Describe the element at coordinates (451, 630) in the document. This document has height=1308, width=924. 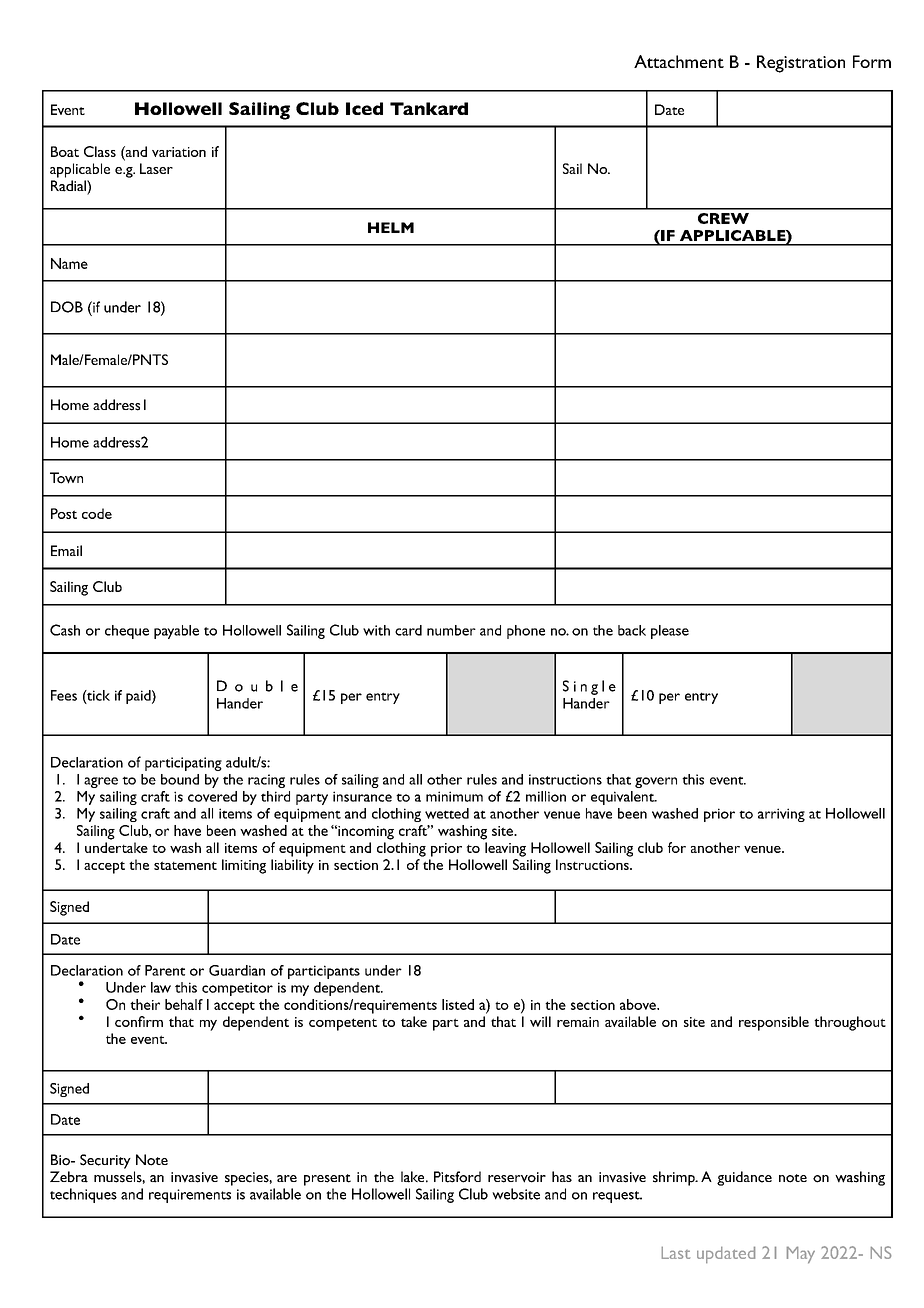
I see `number` at that location.
